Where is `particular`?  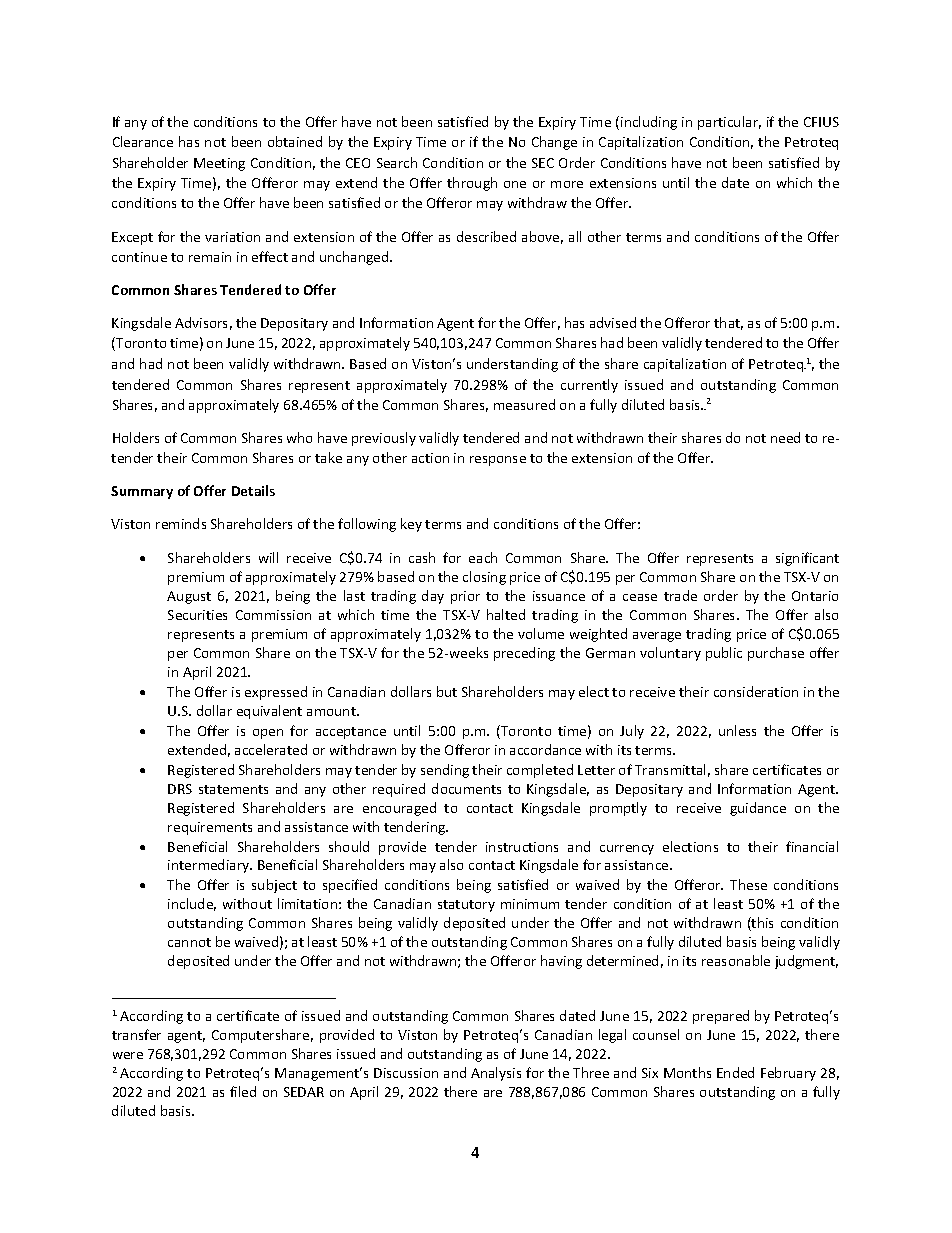
particular is located at coordinates (729, 123).
